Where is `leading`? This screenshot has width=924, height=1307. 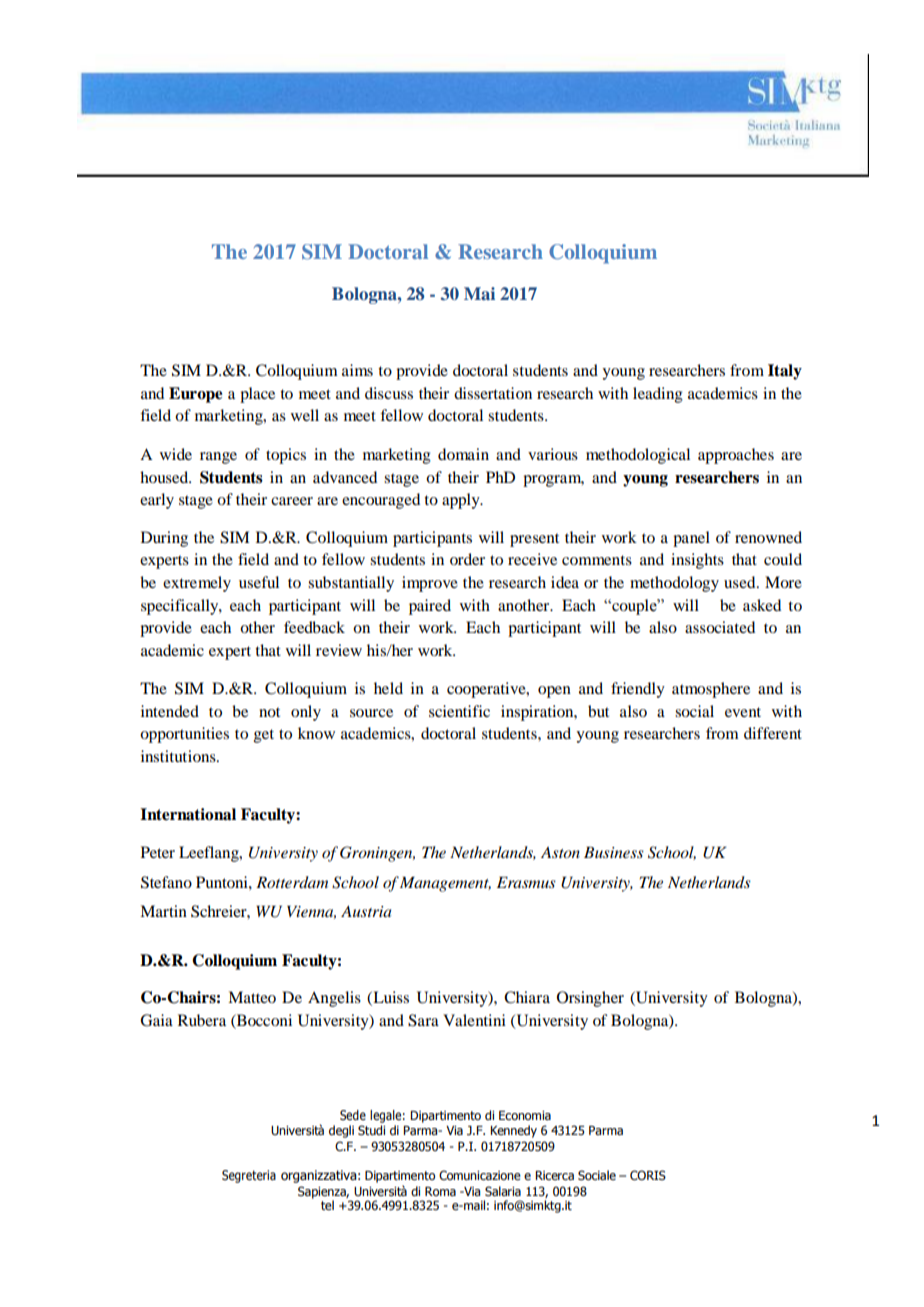
leading is located at coordinates (658, 395).
